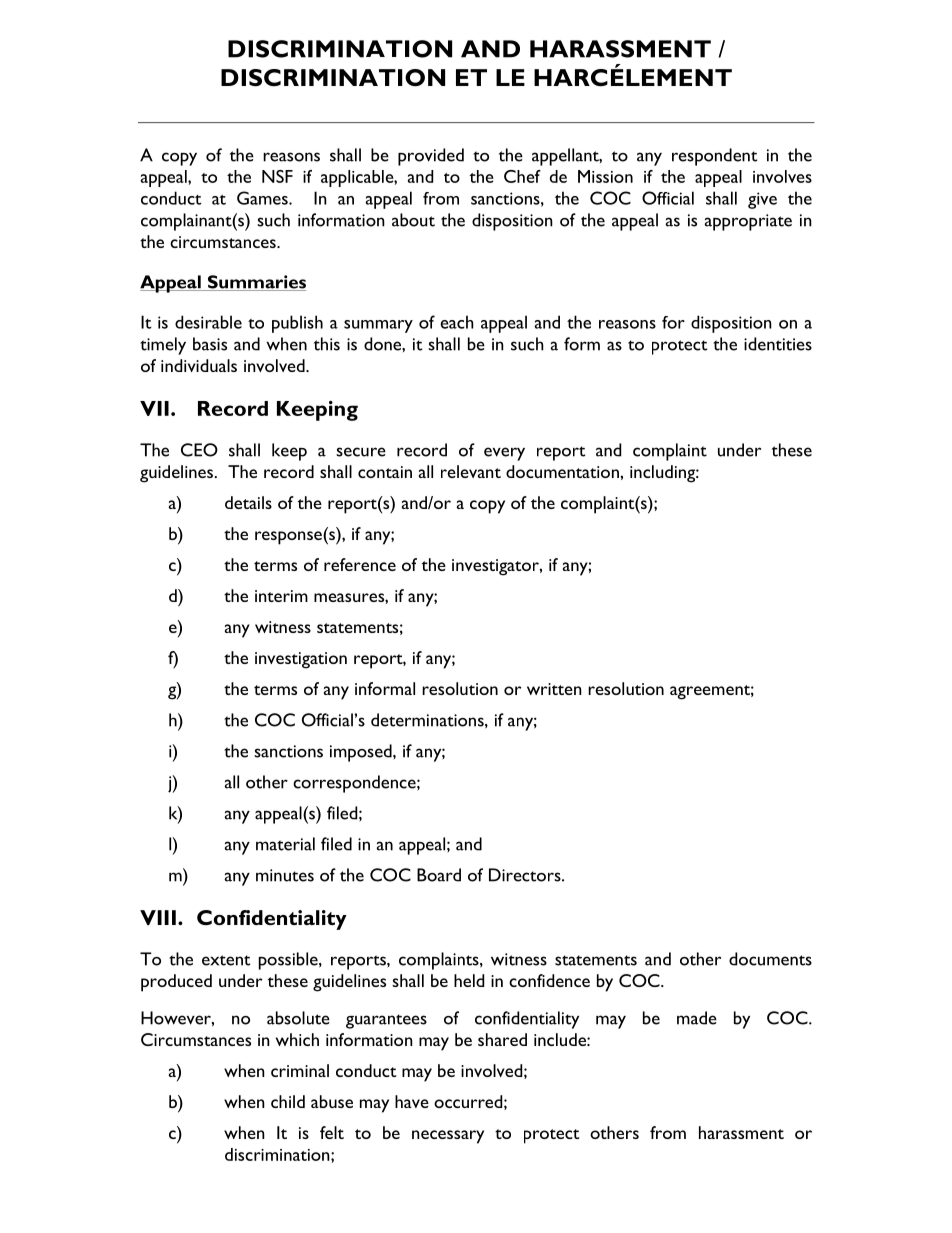  What do you see at coordinates (439, 875) in the image?
I see `Board` at bounding box center [439, 875].
